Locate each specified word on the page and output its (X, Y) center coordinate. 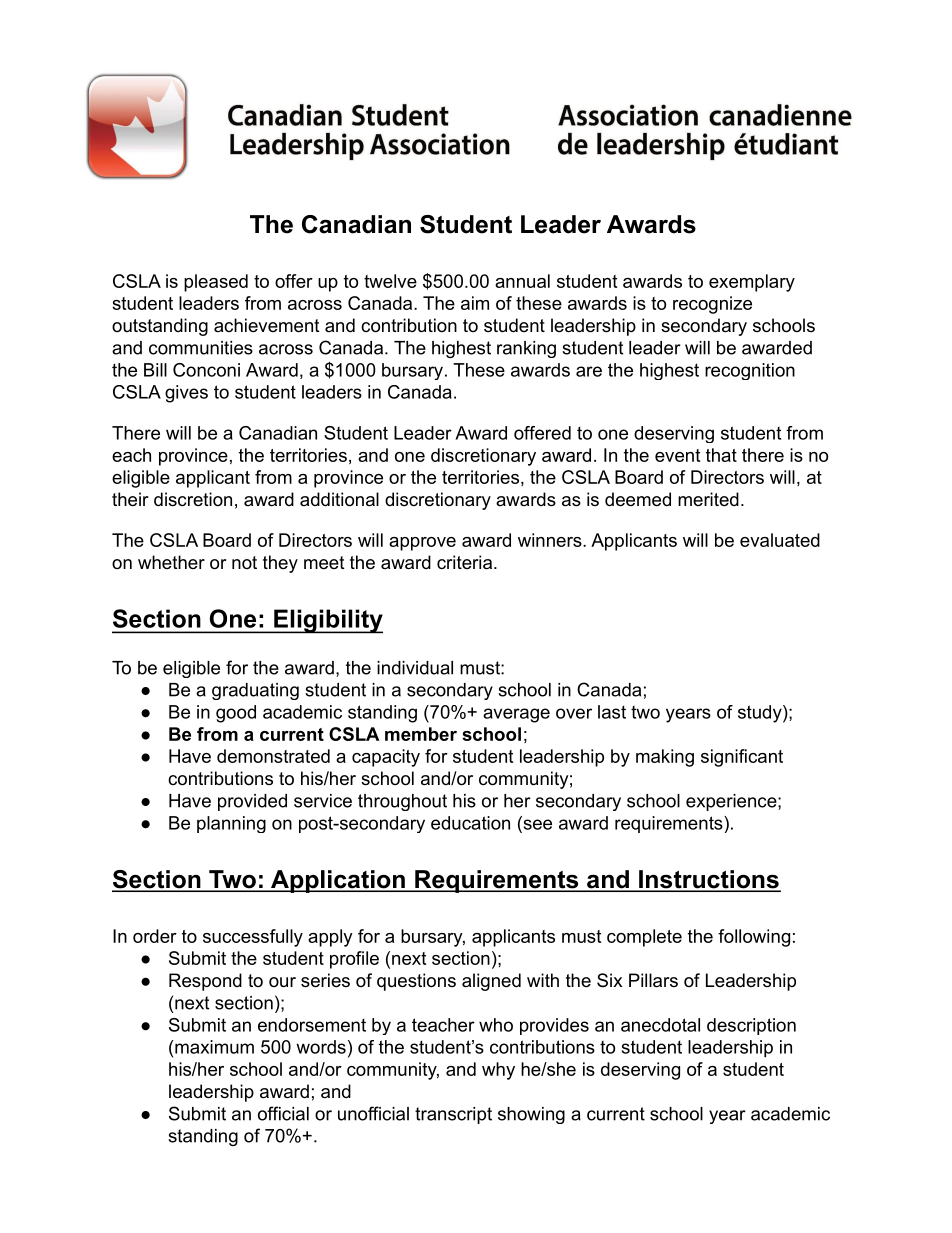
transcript (453, 1115)
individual (415, 668)
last (612, 712)
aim (475, 303)
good (236, 714)
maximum (213, 1047)
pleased (216, 283)
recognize (712, 305)
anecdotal (660, 1025)
